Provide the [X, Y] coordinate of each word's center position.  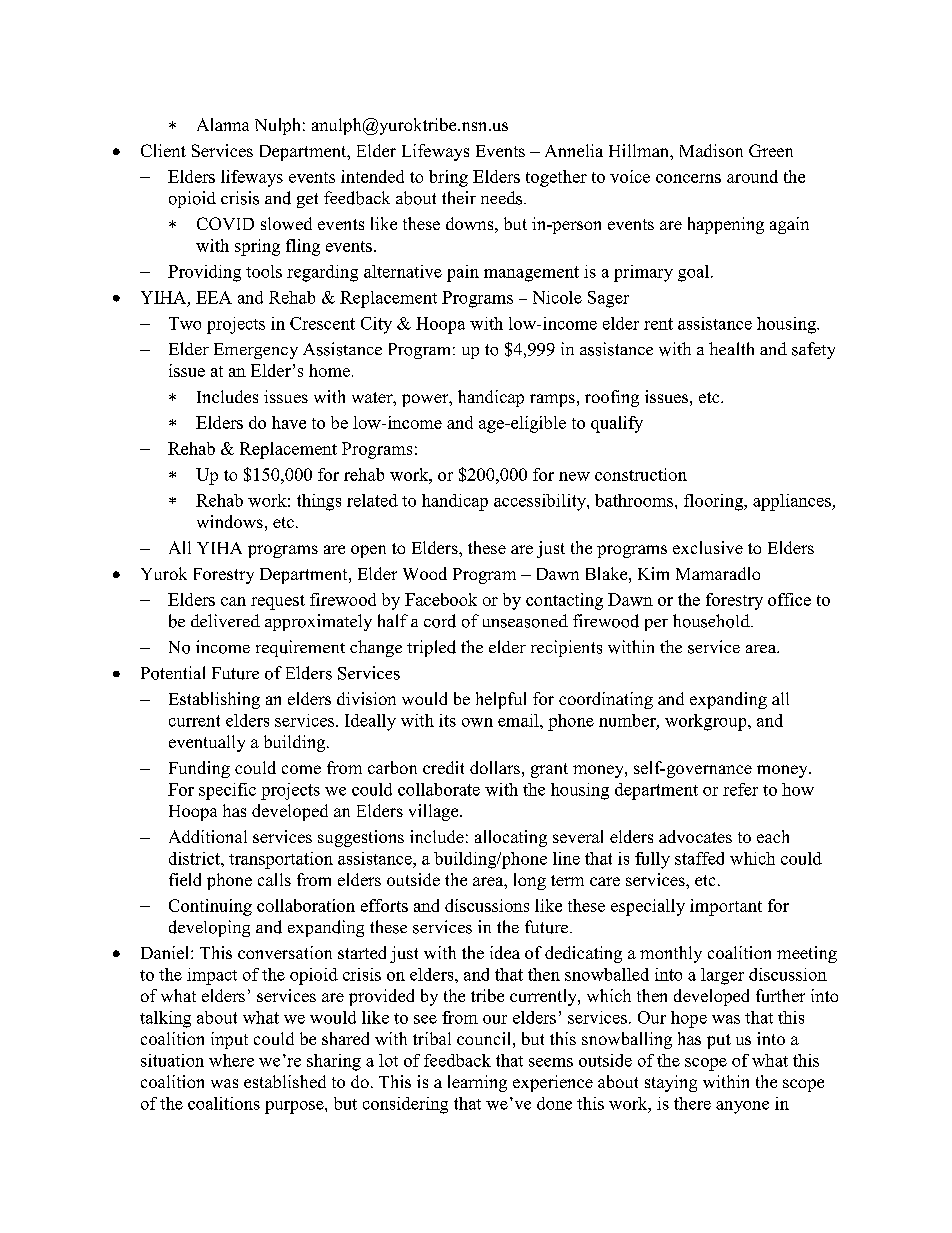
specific [227, 791]
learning [477, 1083]
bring [448, 178]
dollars [495, 767]
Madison [711, 150]
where [231, 1060]
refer [740, 789]
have [289, 422]
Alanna [223, 124]
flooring [715, 502]
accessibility [541, 502]
